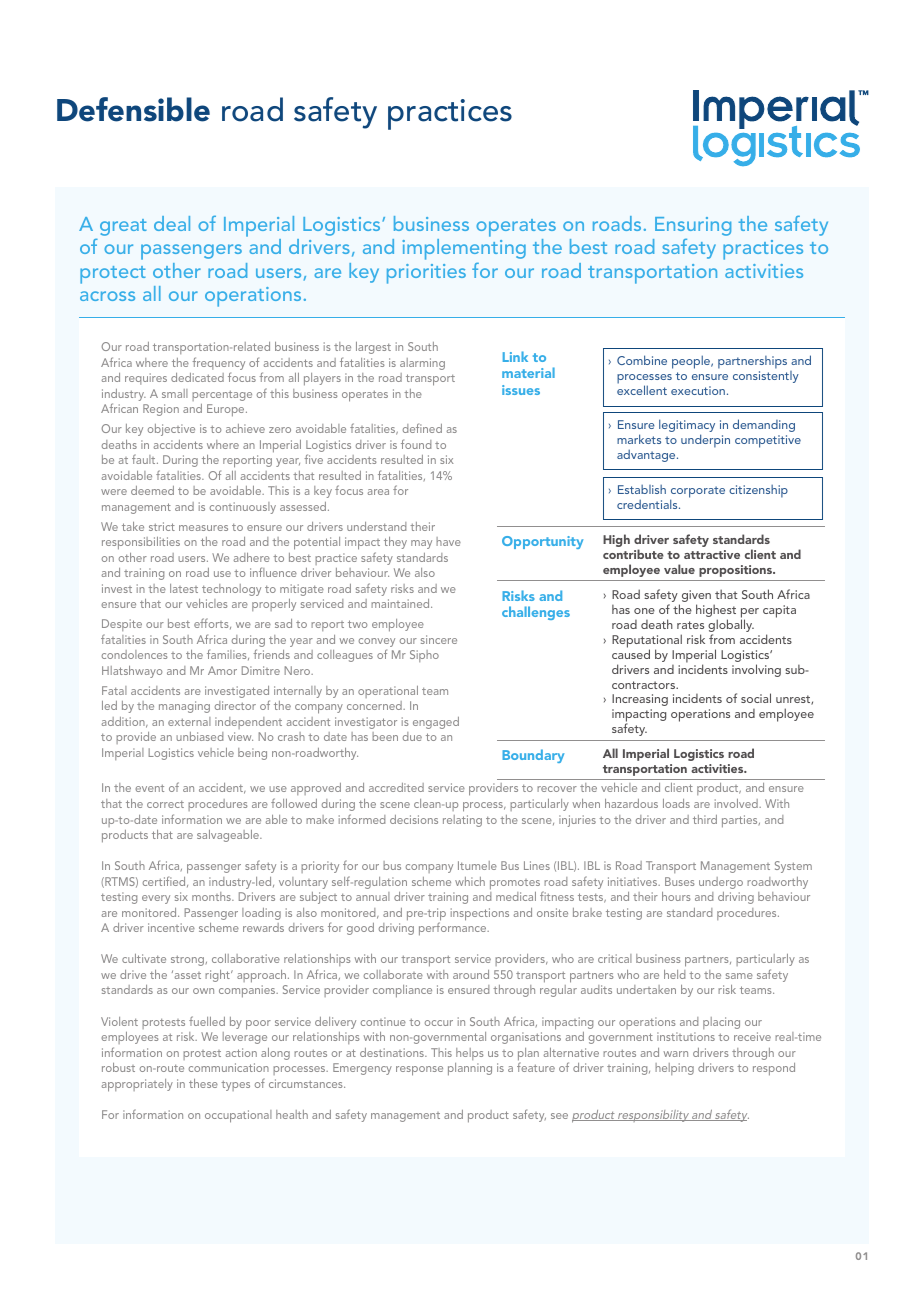 This screenshot has height=1308, width=924. What do you see at coordinates (705, 441) in the screenshot?
I see `underpin` at bounding box center [705, 441].
